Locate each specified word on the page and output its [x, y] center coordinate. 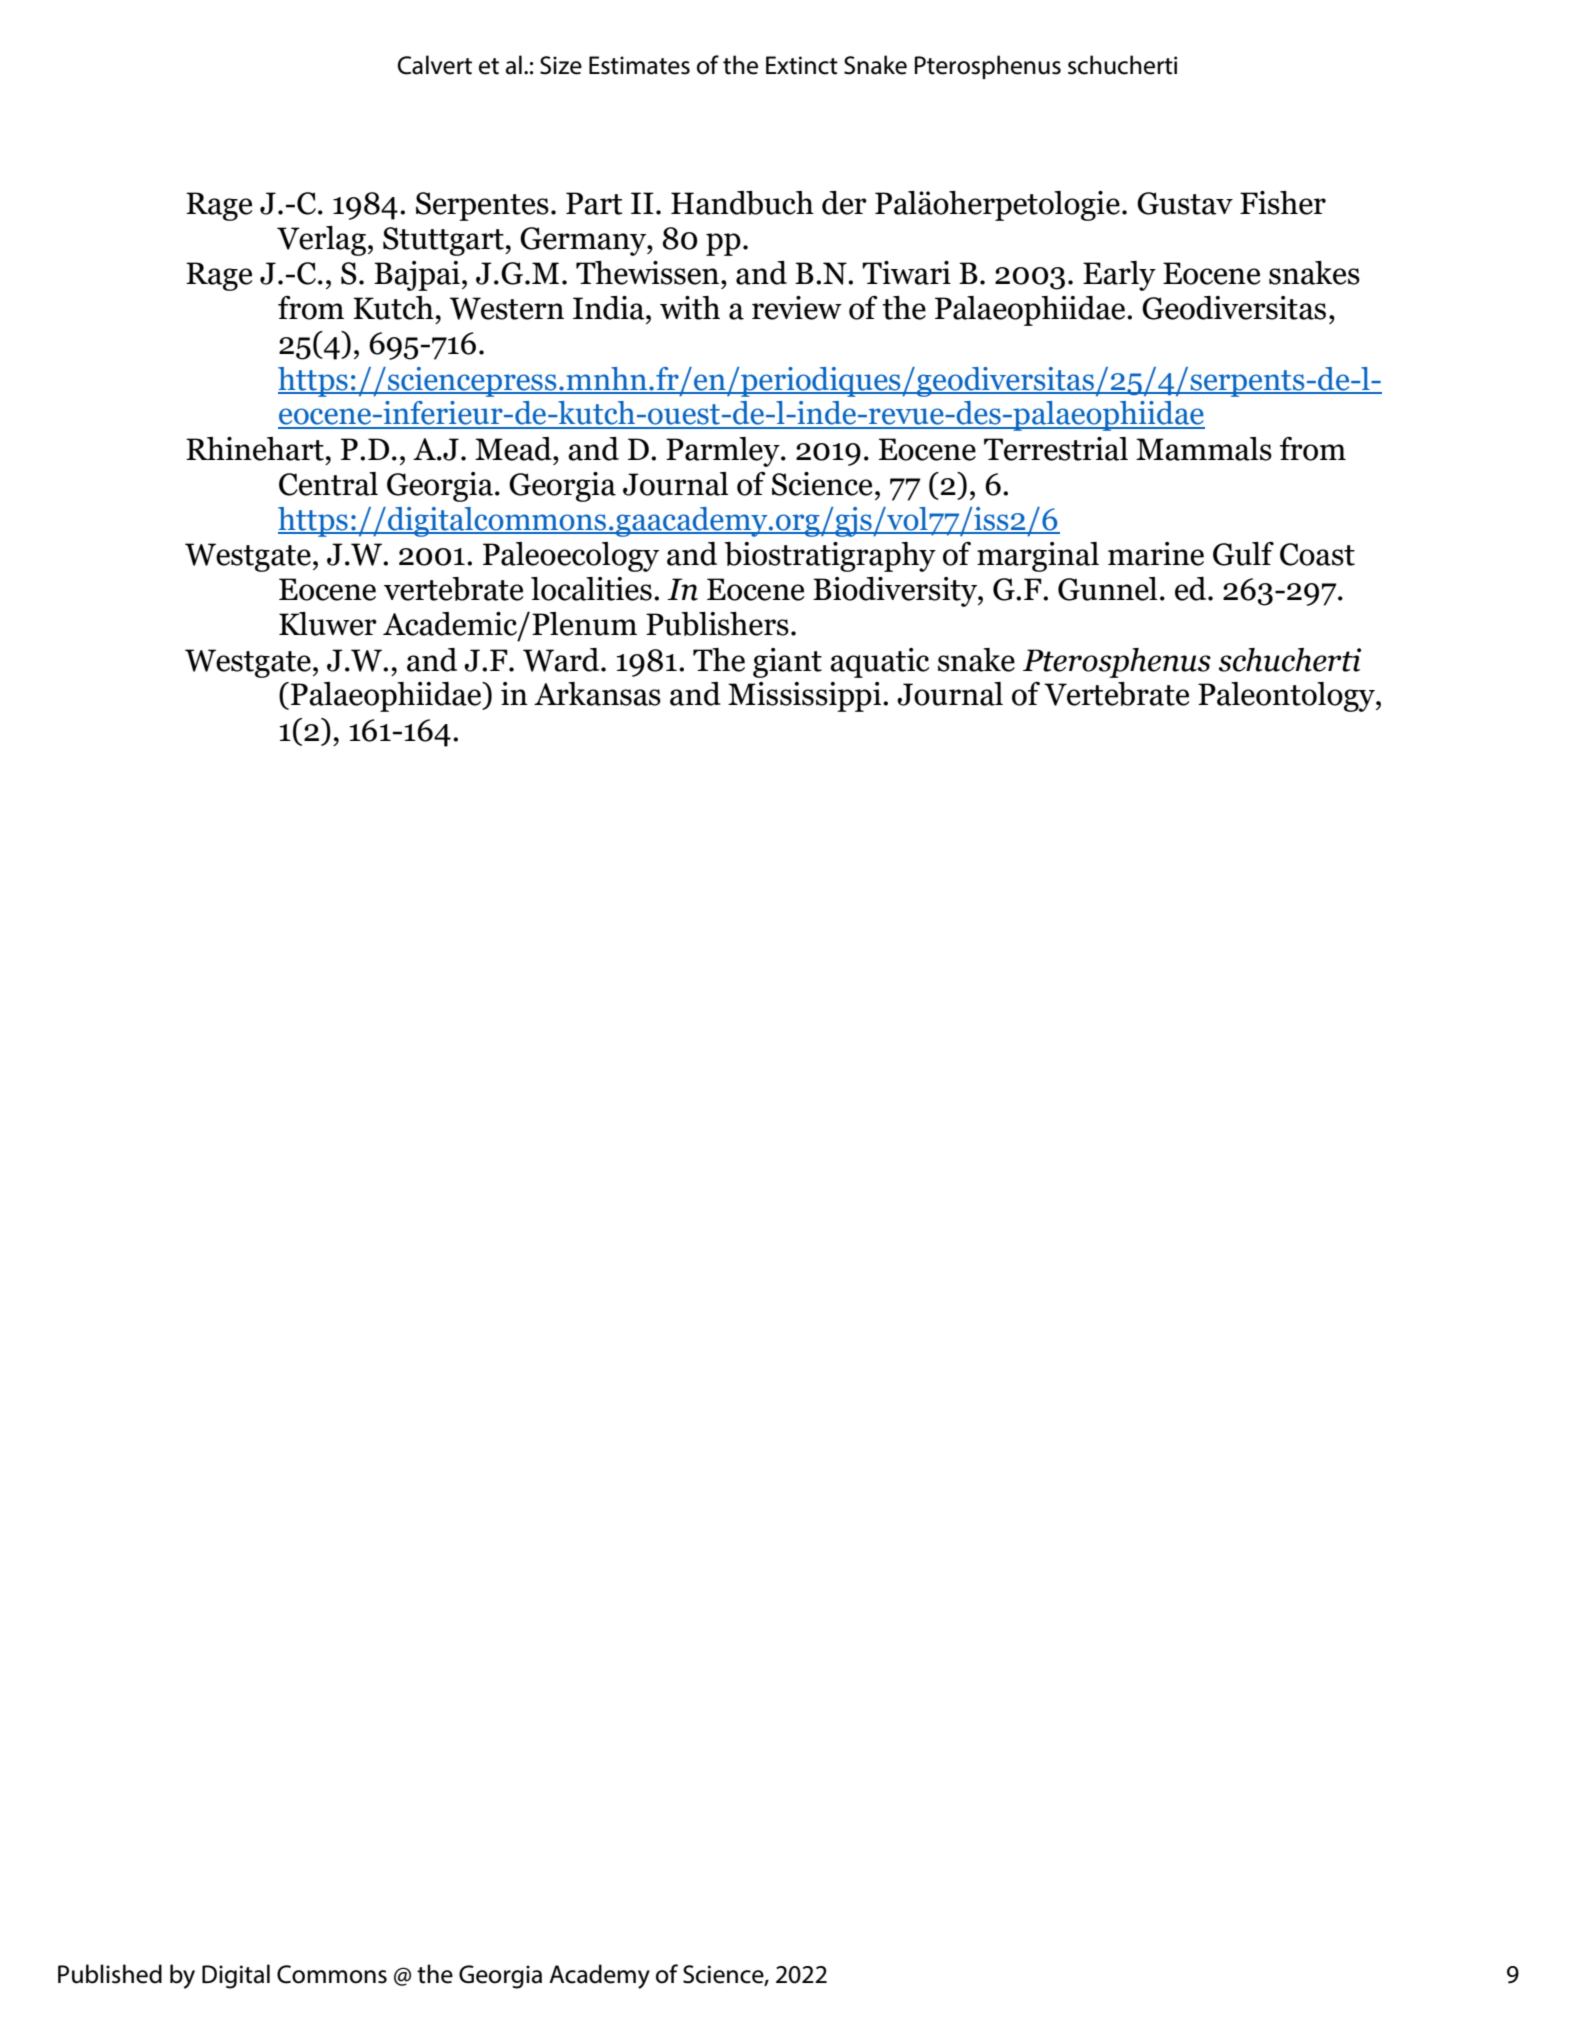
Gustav [1185, 203]
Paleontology [1287, 697]
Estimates [639, 65]
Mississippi [806, 697]
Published [110, 1974]
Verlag [321, 241]
